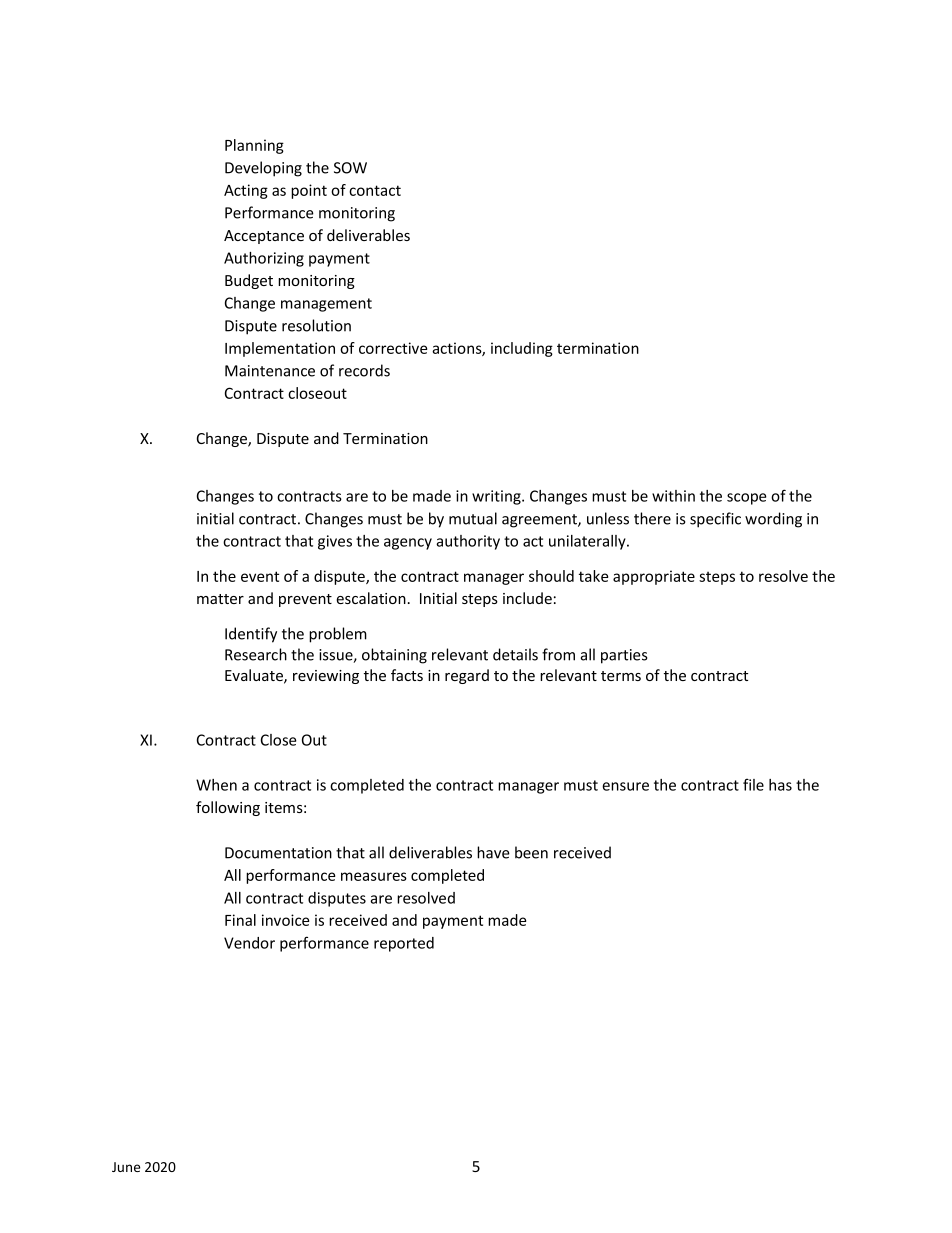  I want to click on Research, so click(256, 654).
